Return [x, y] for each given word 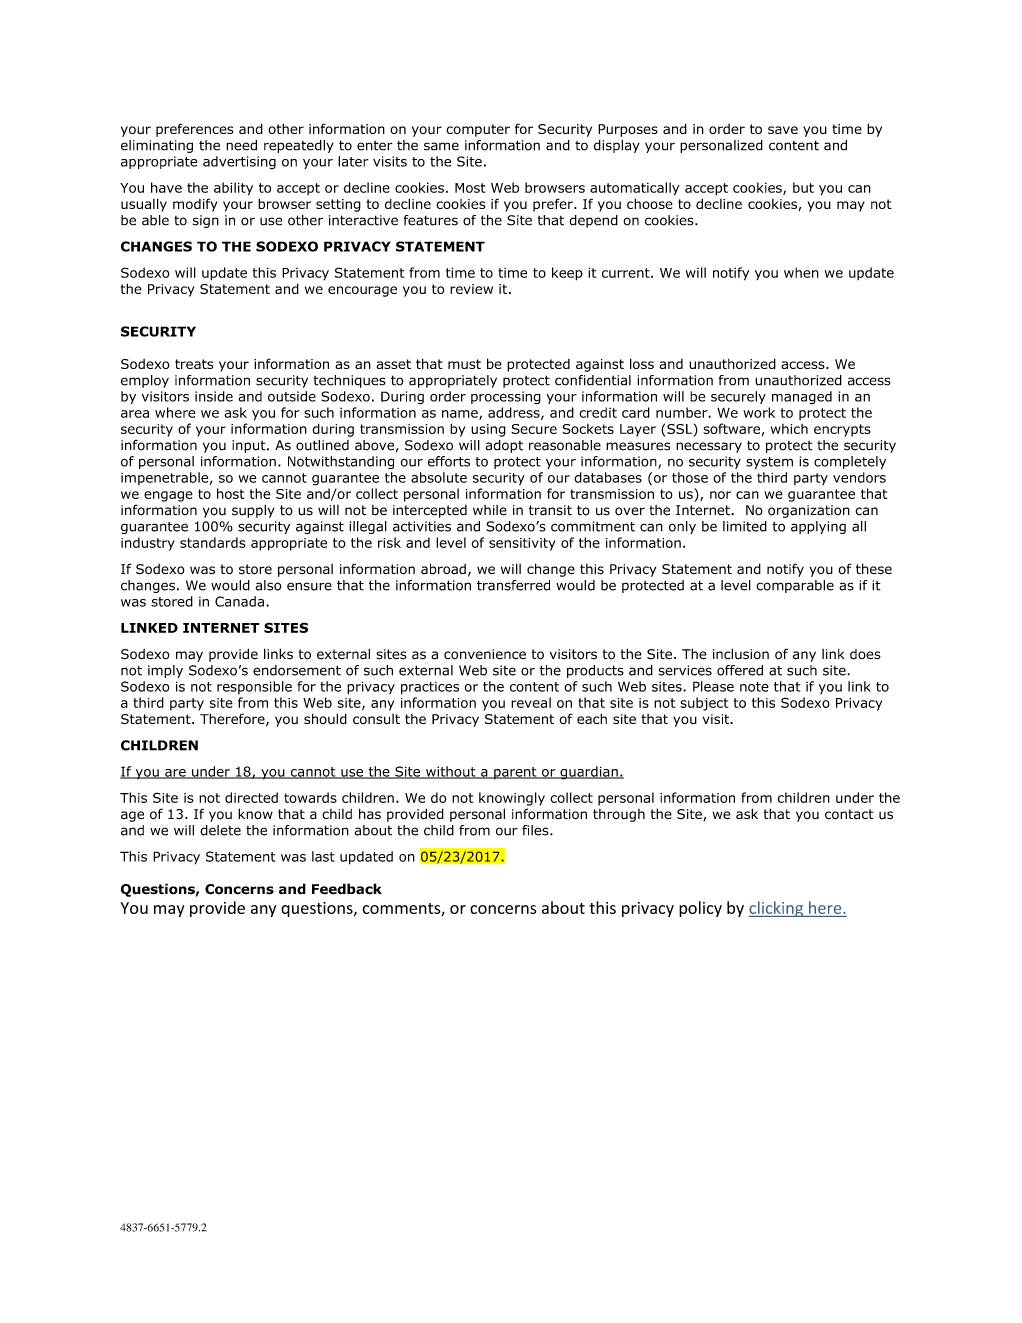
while [490, 510]
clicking [777, 909]
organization [809, 511]
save [783, 130]
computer [478, 130]
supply [253, 511]
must [464, 364]
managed [802, 398]
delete [220, 830]
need [241, 145]
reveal [531, 702]
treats [194, 364]
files [536, 830]
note [754, 687]
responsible [254, 687]
